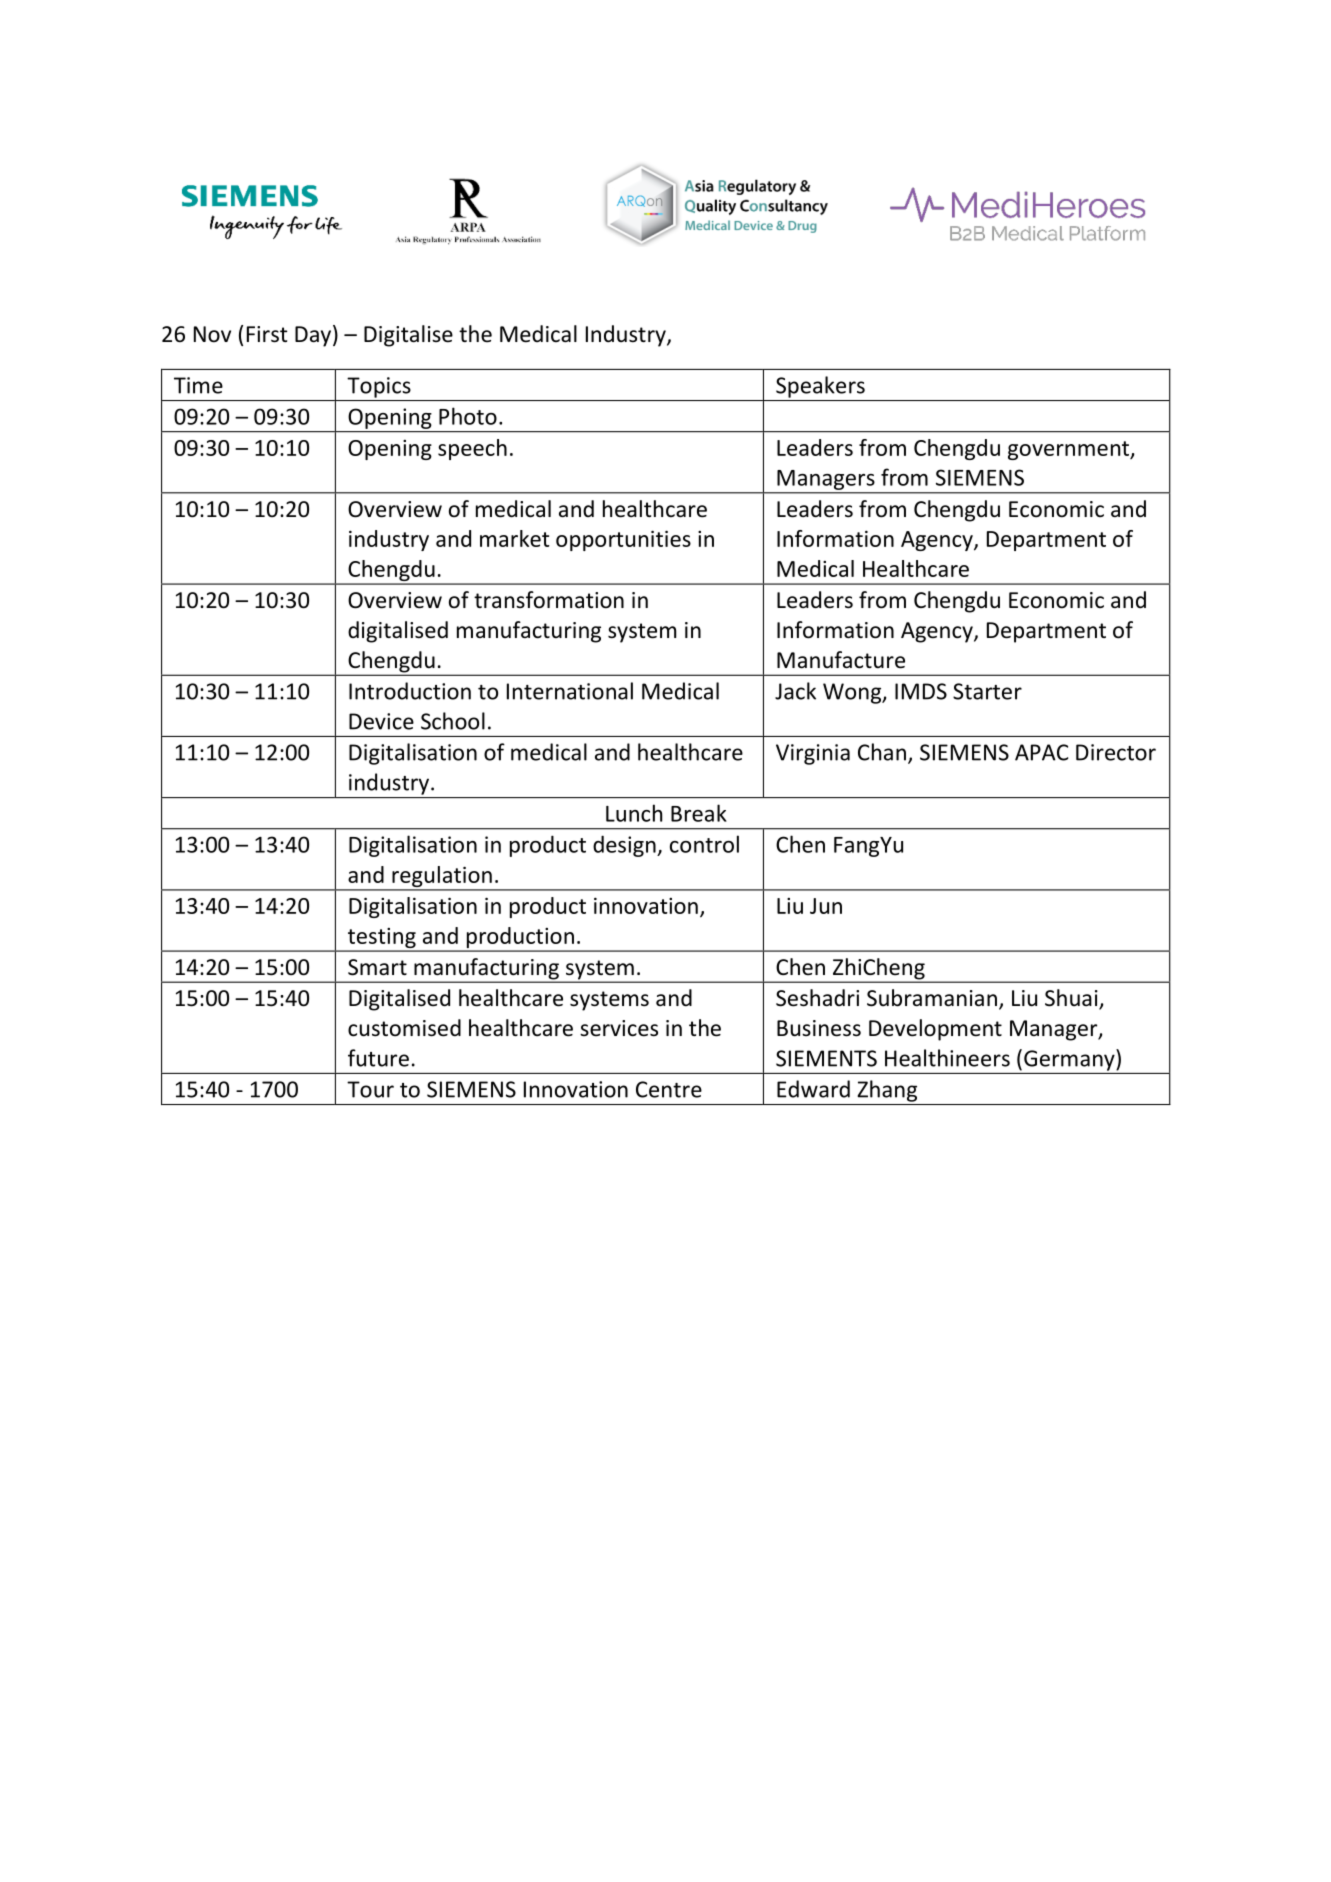  I want to click on Starter, so click(987, 691).
